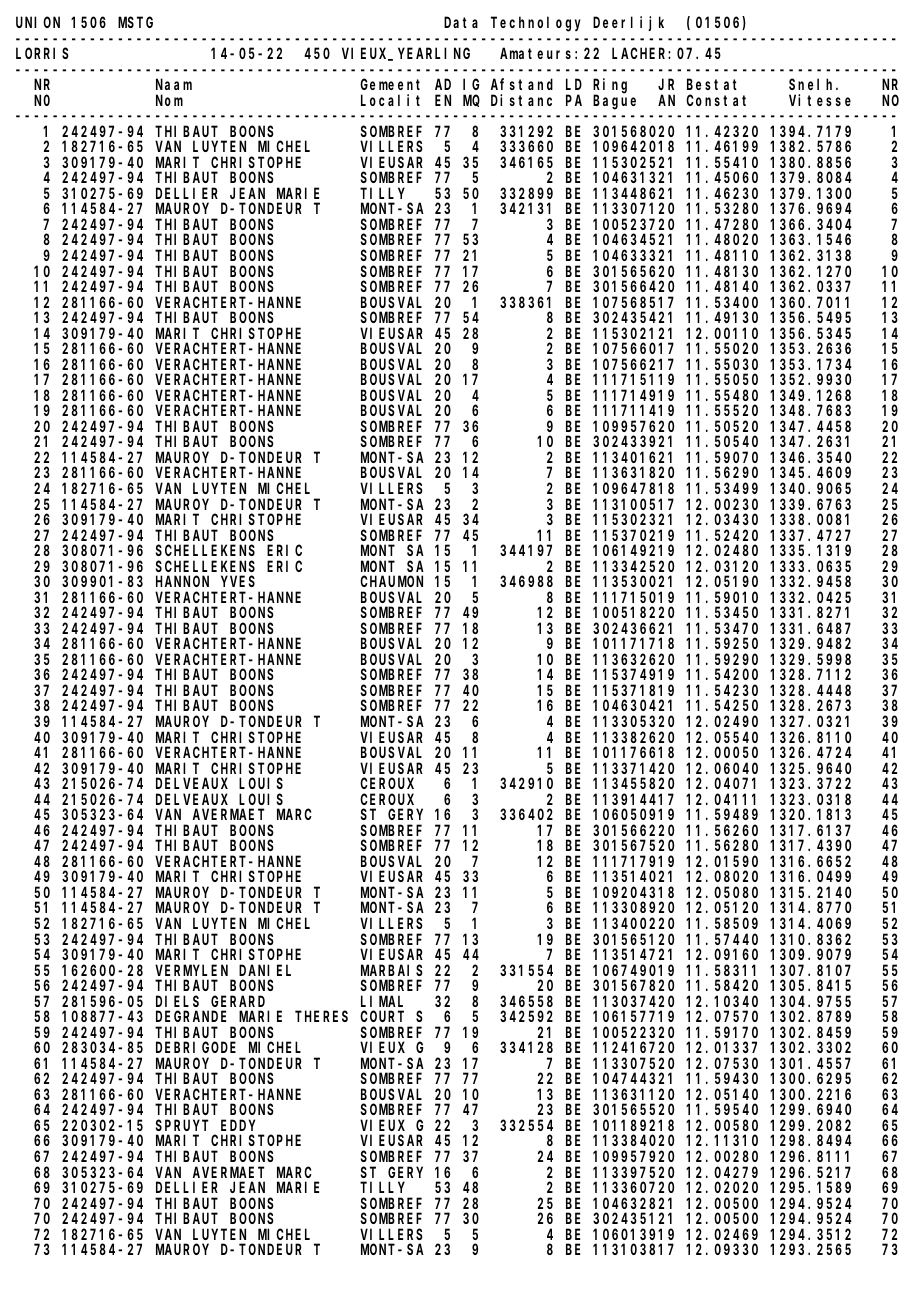 The width and height of the screenshot is (924, 1308). What do you see at coordinates (461, 22) in the screenshot?
I see `Data` at bounding box center [461, 22].
